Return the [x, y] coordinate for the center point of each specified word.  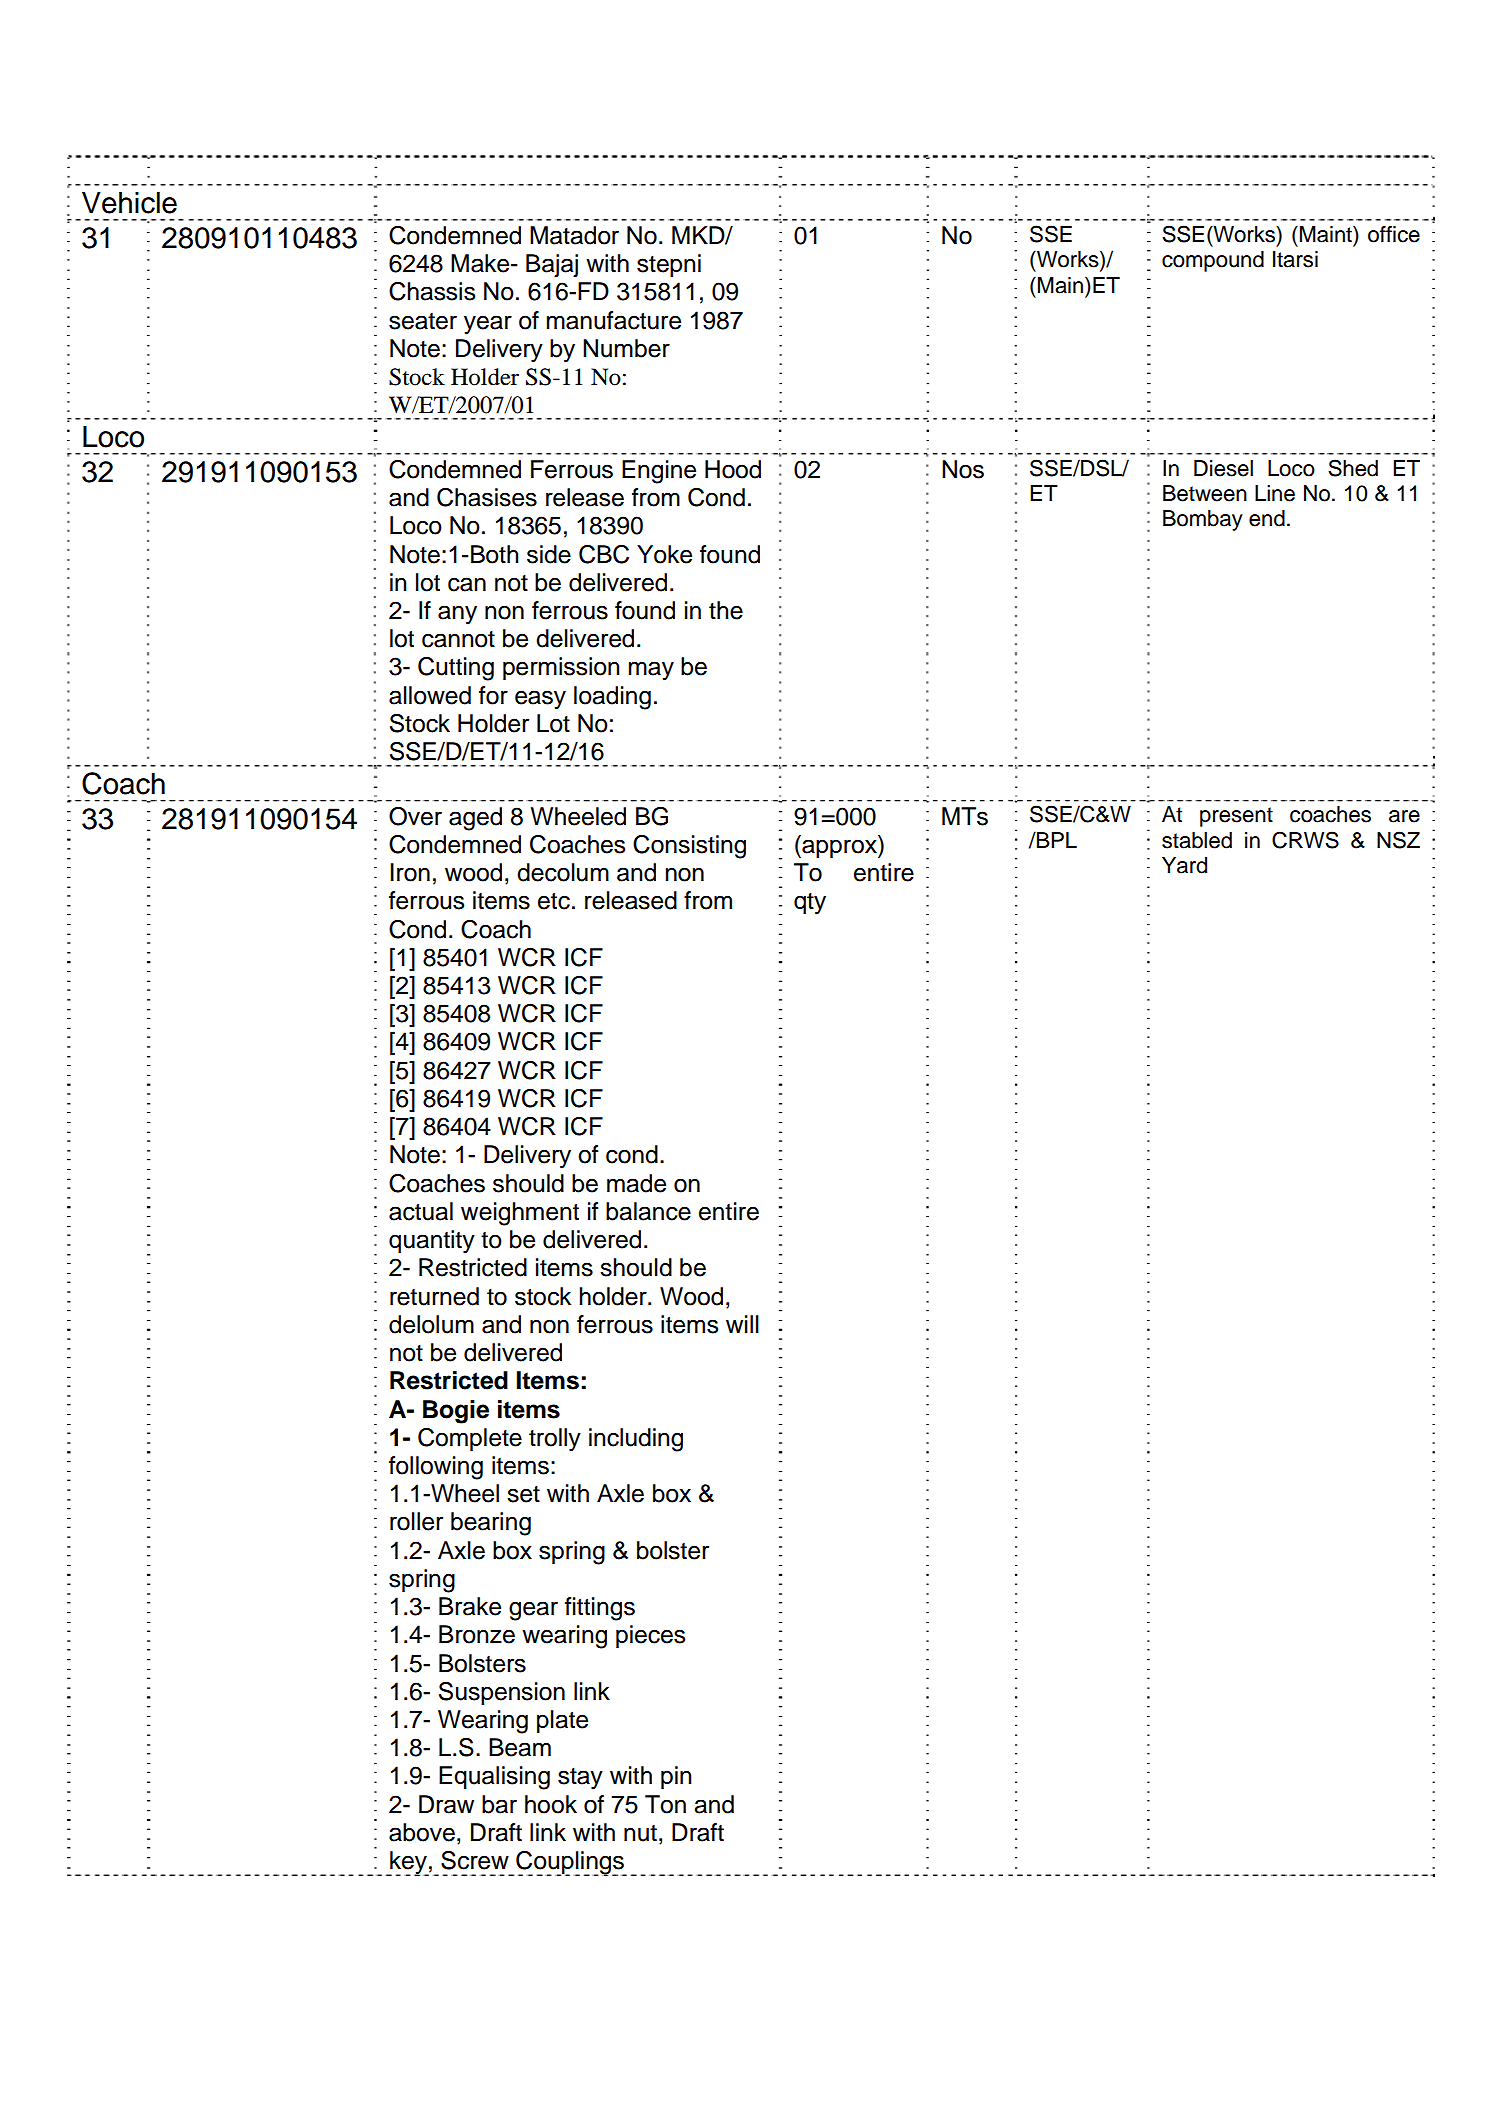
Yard [1184, 865]
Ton [665, 1804]
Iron [410, 872]
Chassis [432, 291]
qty [810, 904]
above [422, 1832]
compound [1213, 261]
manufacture [614, 320]
